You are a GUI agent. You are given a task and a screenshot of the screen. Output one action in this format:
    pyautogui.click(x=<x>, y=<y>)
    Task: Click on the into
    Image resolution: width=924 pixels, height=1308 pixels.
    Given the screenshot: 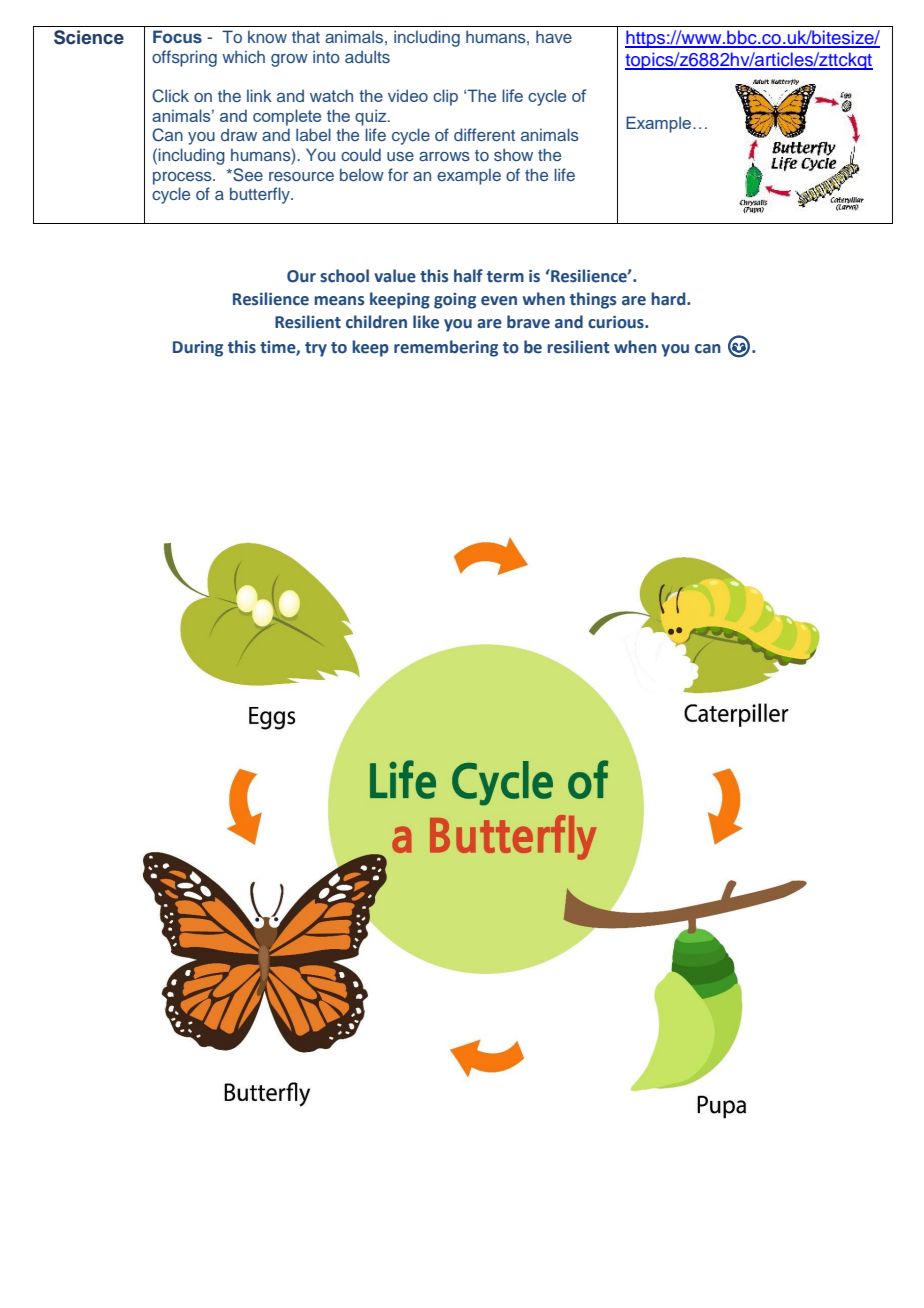 What is the action you would take?
    pyautogui.click(x=326, y=56)
